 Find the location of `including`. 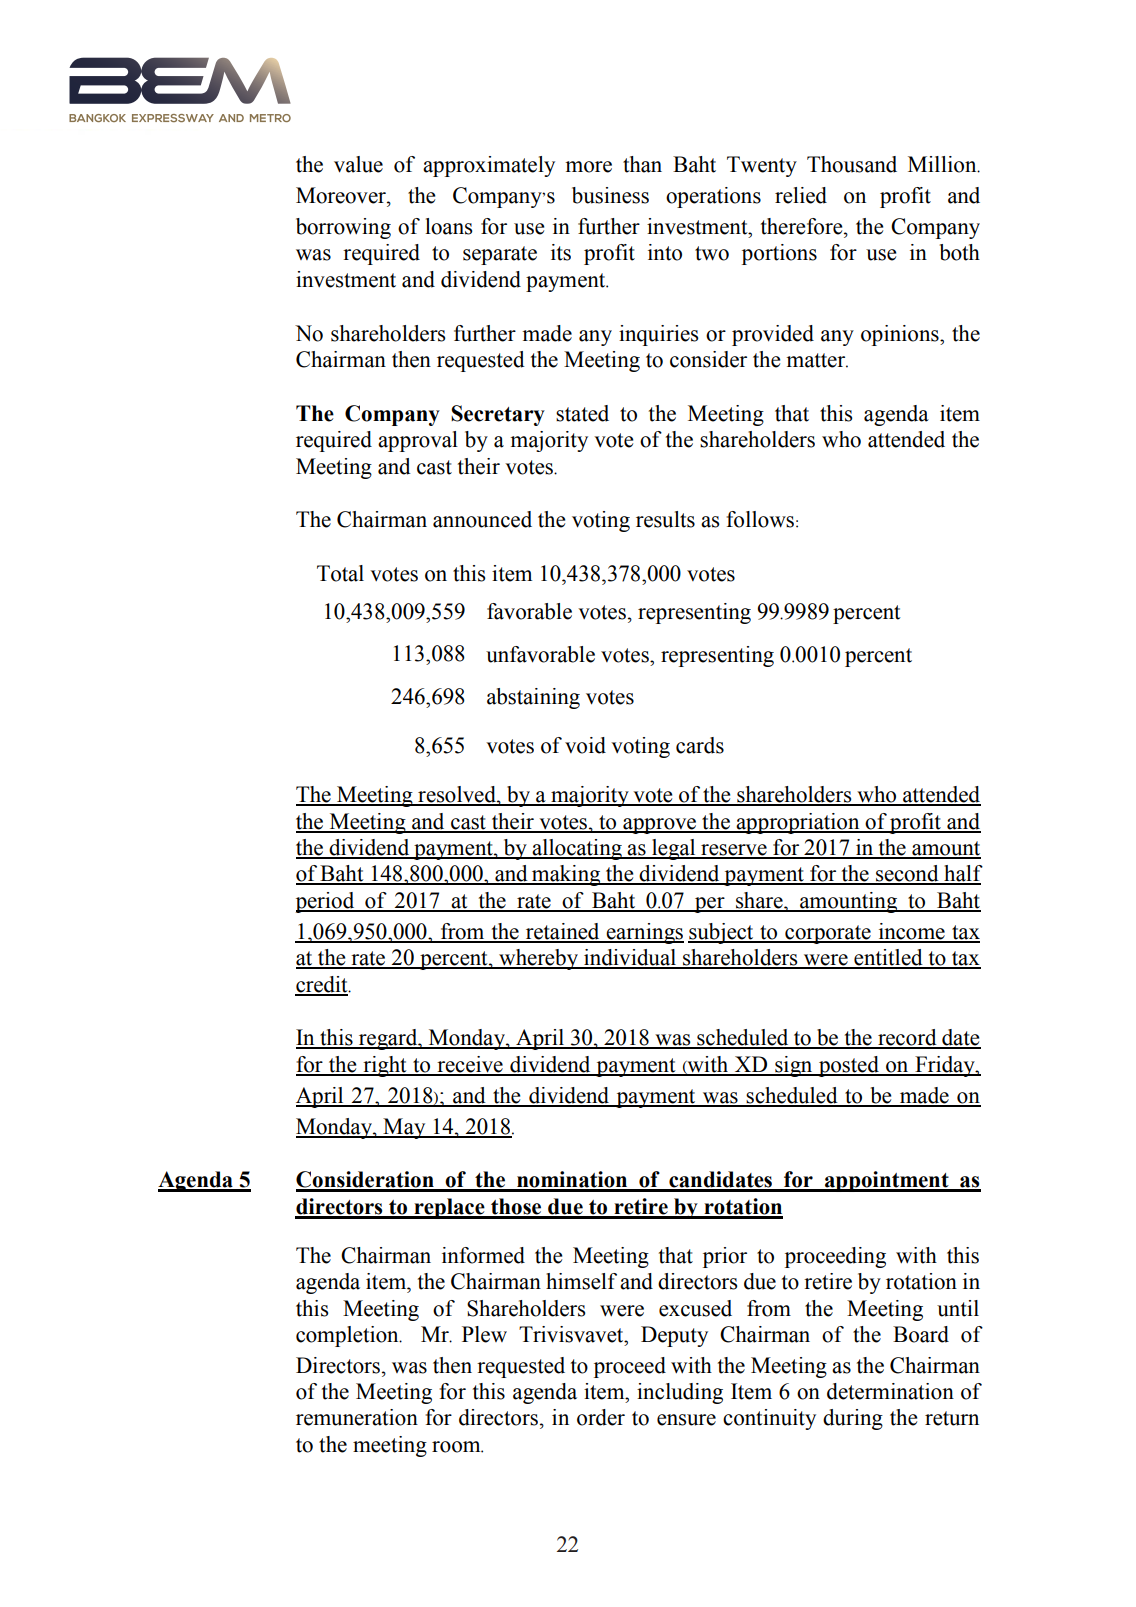

including is located at coordinates (680, 1393).
